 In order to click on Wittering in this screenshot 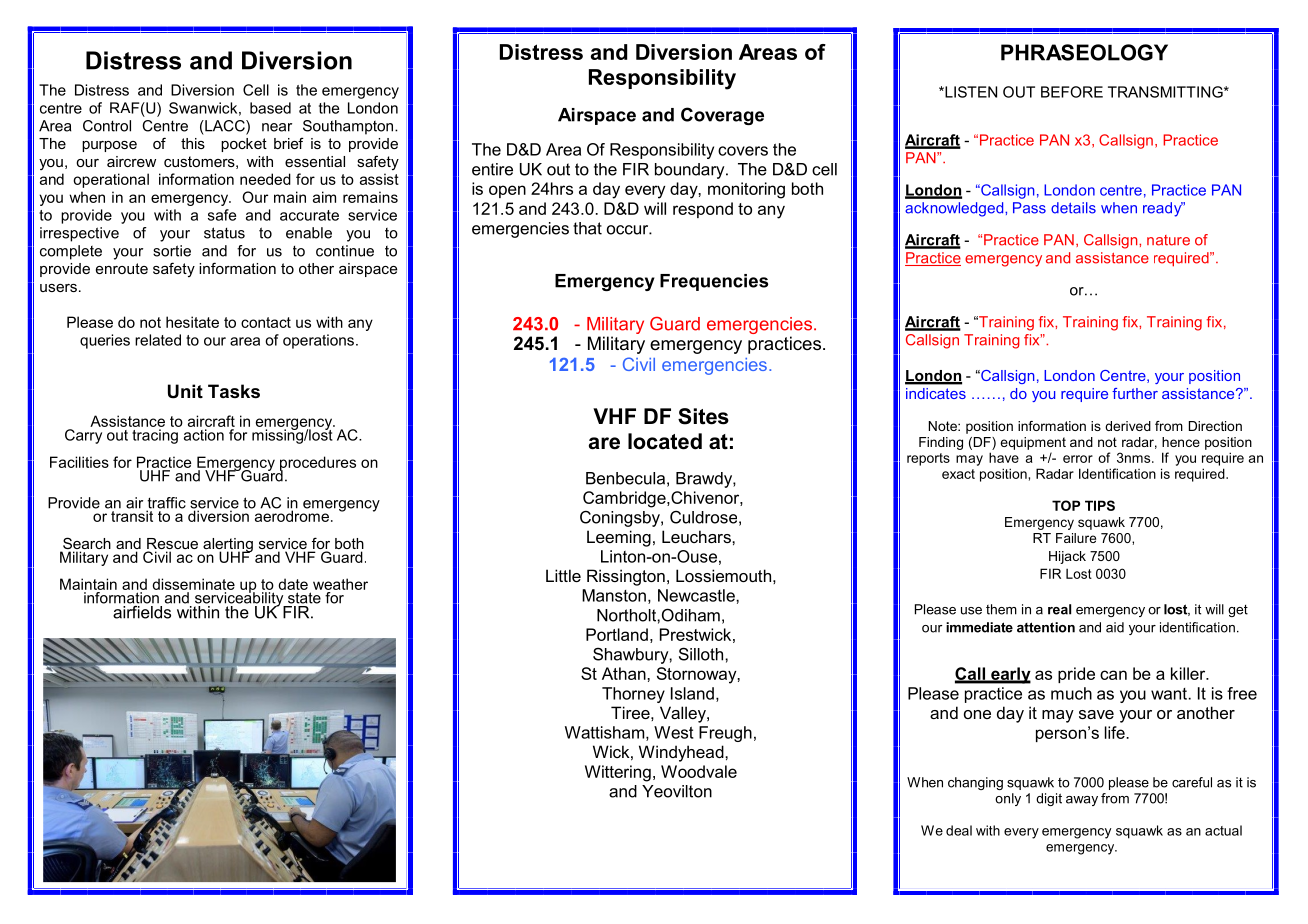, I will do `click(618, 773)`.
